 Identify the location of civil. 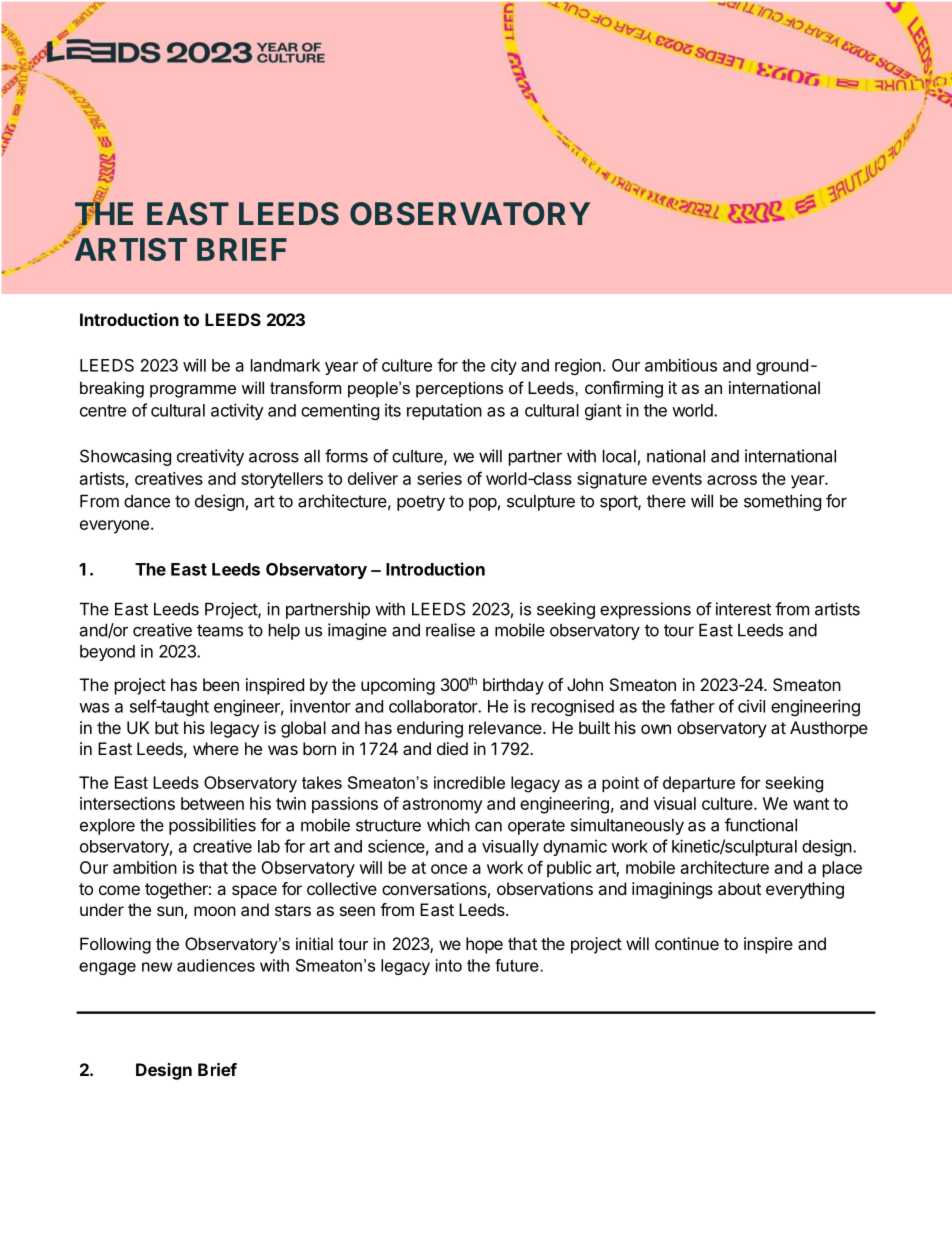
(751, 706).
